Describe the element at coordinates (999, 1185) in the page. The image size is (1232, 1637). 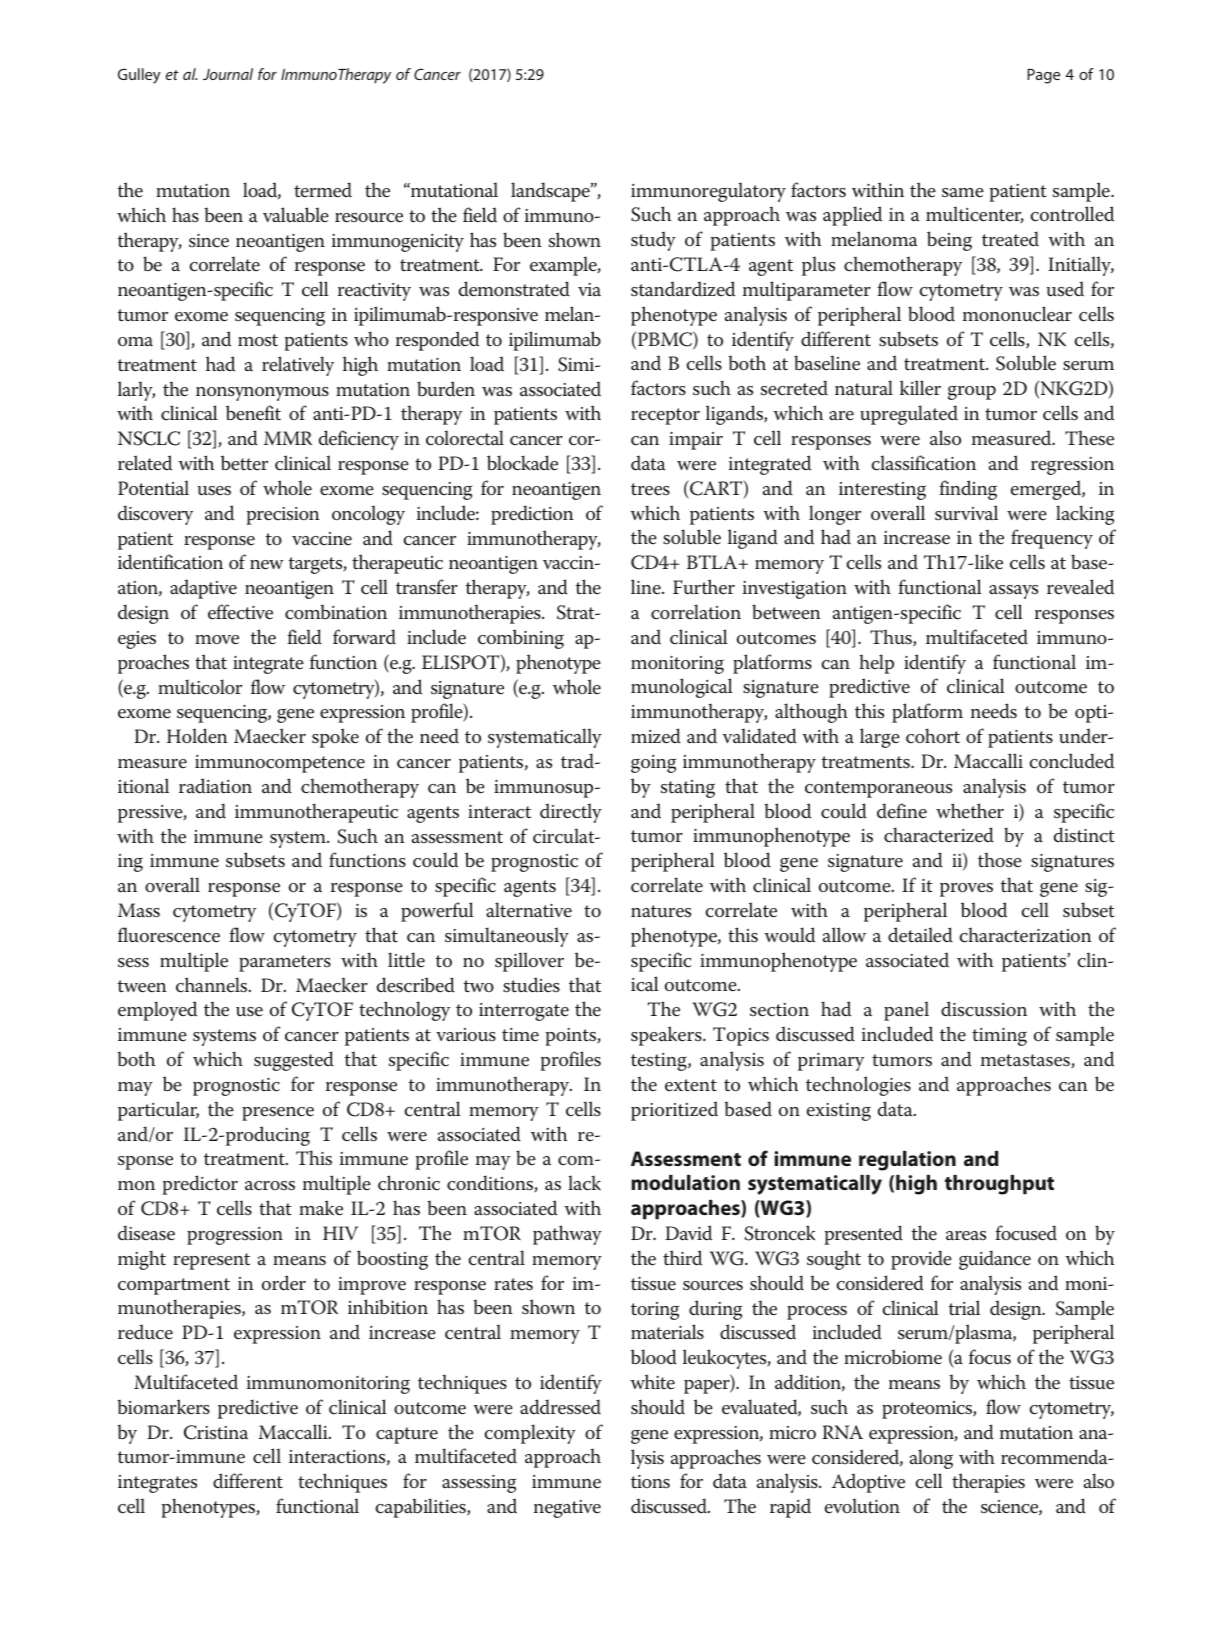
I see `throughput` at that location.
